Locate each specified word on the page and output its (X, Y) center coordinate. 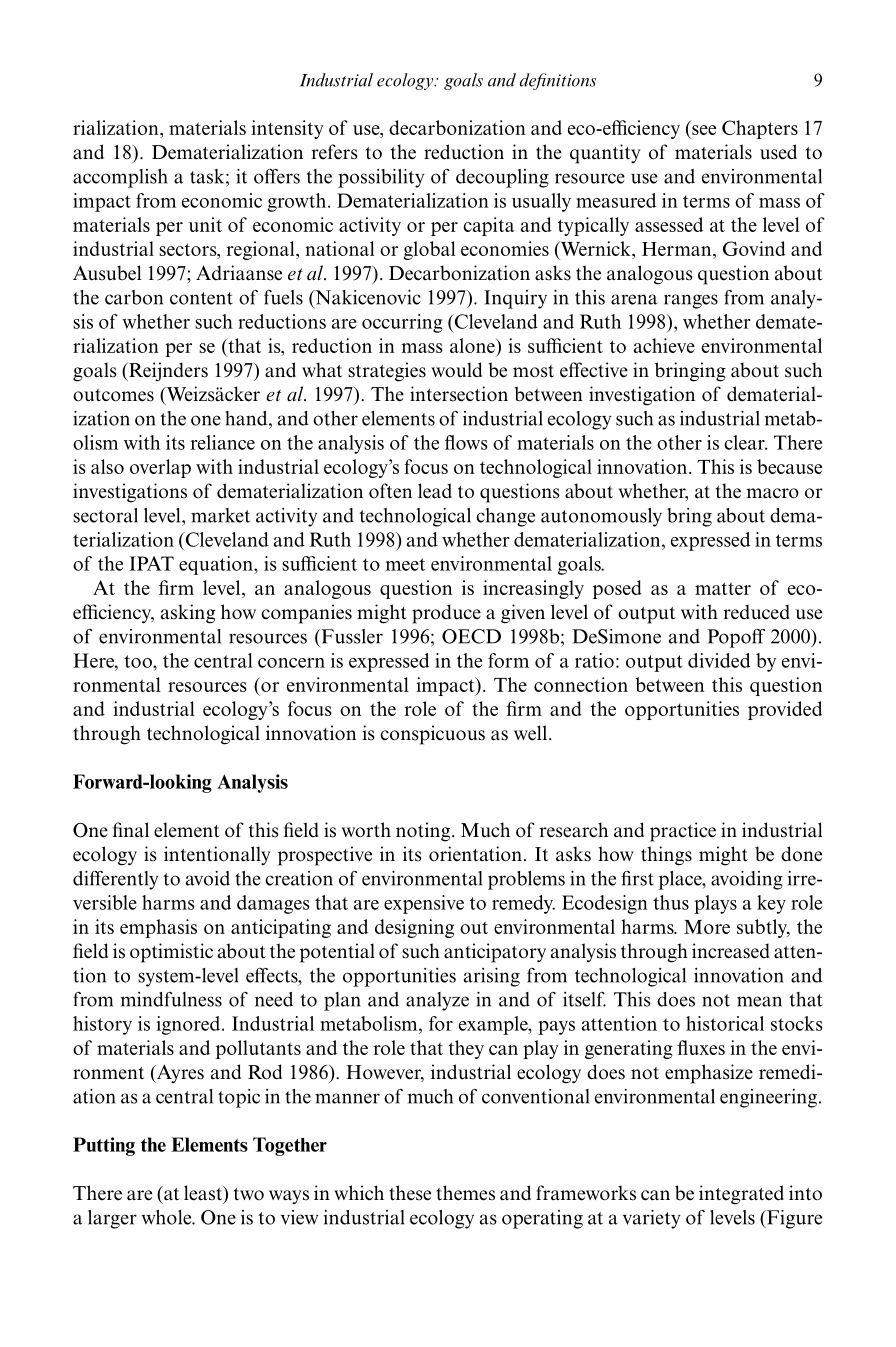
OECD (471, 636)
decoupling (502, 178)
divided (719, 660)
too (139, 661)
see (704, 130)
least (204, 1194)
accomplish (120, 178)
